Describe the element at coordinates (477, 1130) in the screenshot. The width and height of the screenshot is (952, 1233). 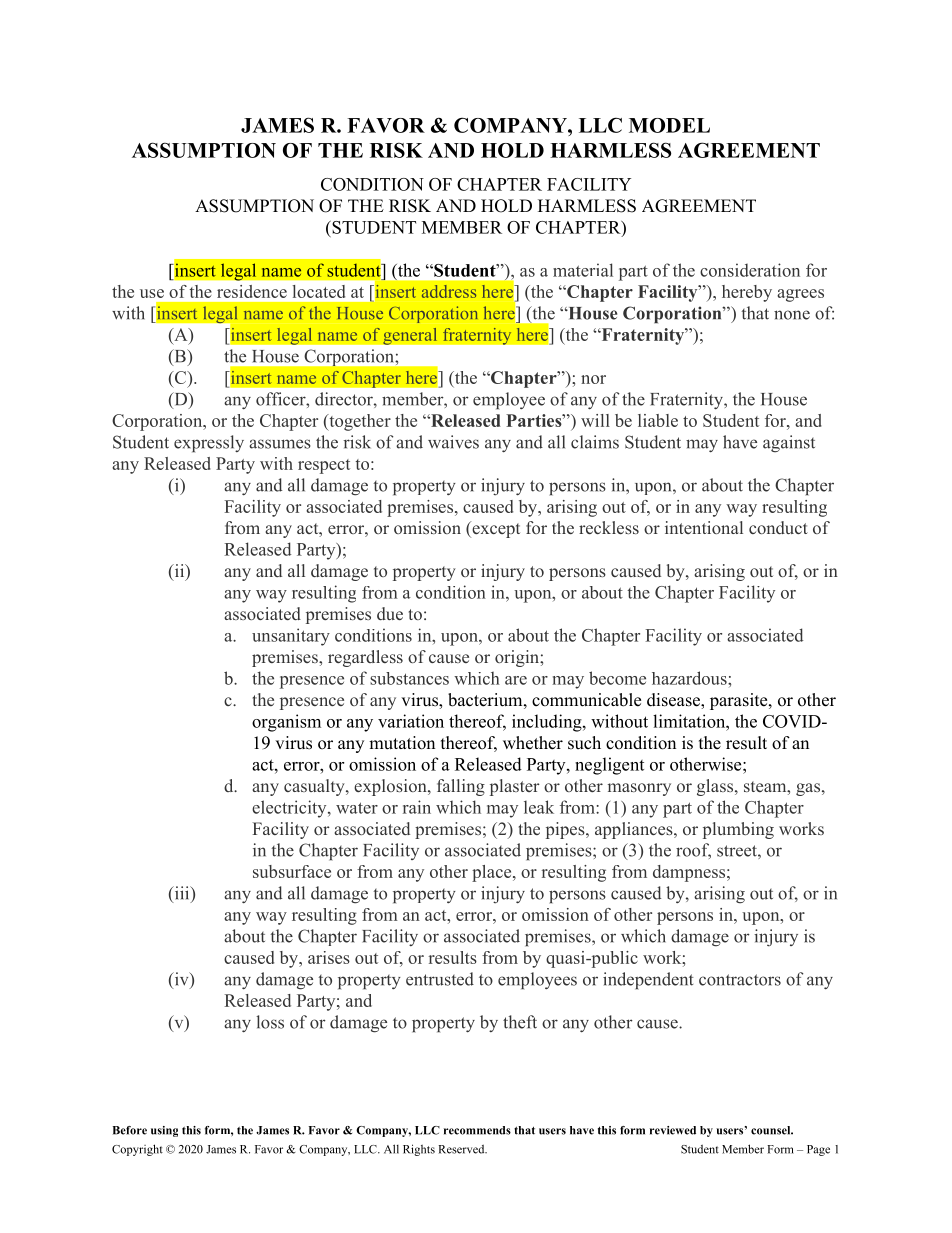
I see `recommends` at that location.
